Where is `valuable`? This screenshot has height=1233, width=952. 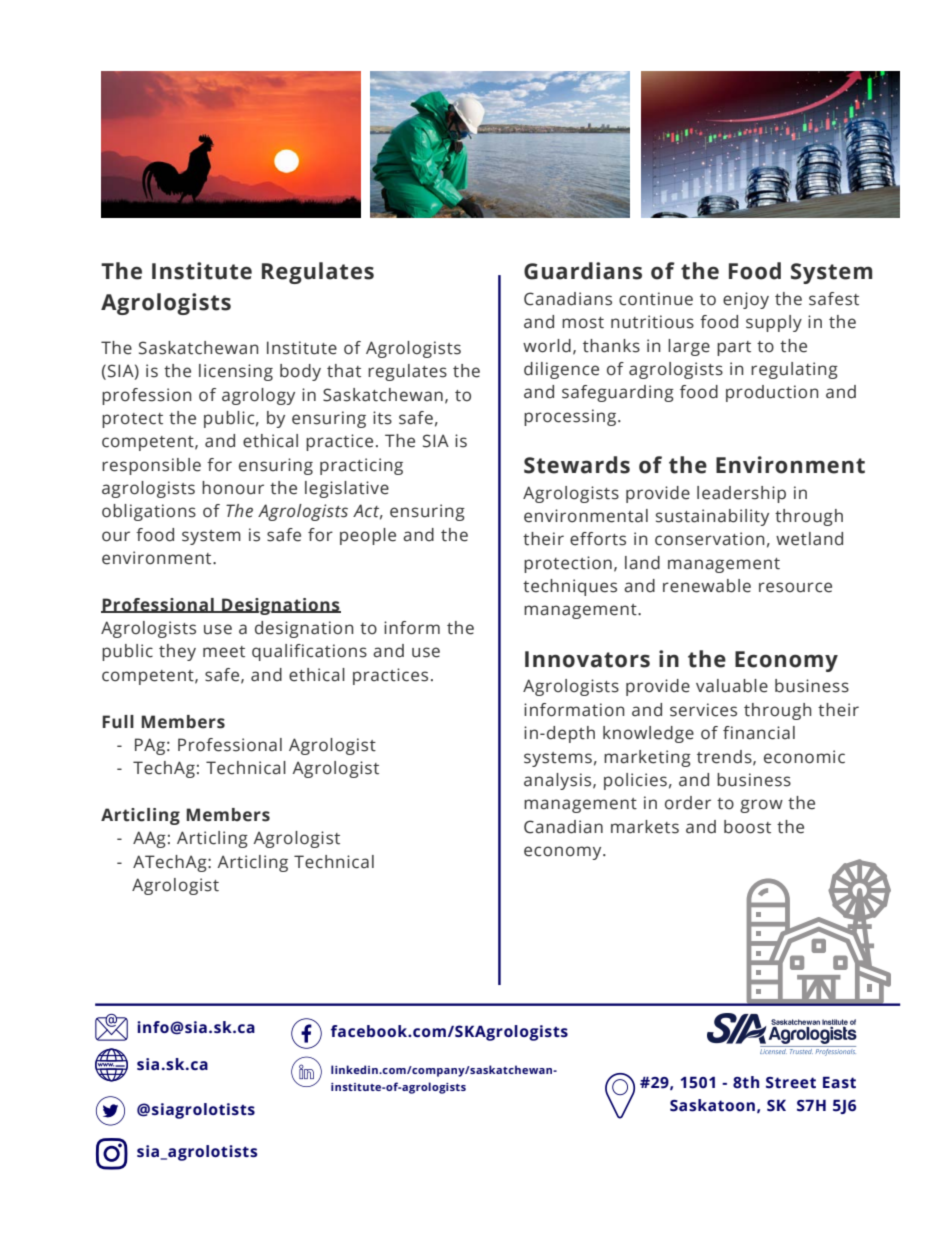
valuable is located at coordinates (732, 686).
